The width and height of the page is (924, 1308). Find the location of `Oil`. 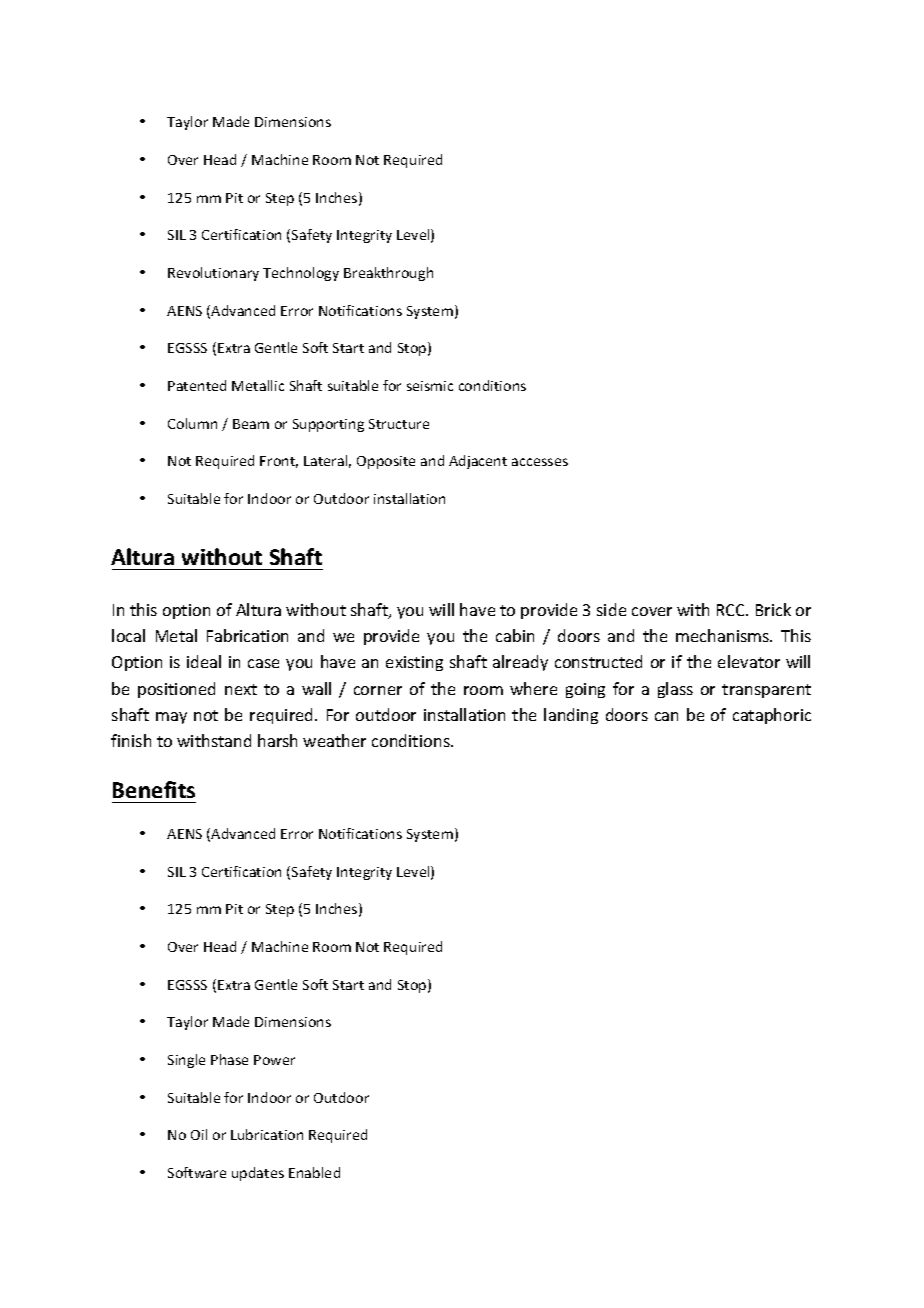

Oil is located at coordinates (199, 1134).
